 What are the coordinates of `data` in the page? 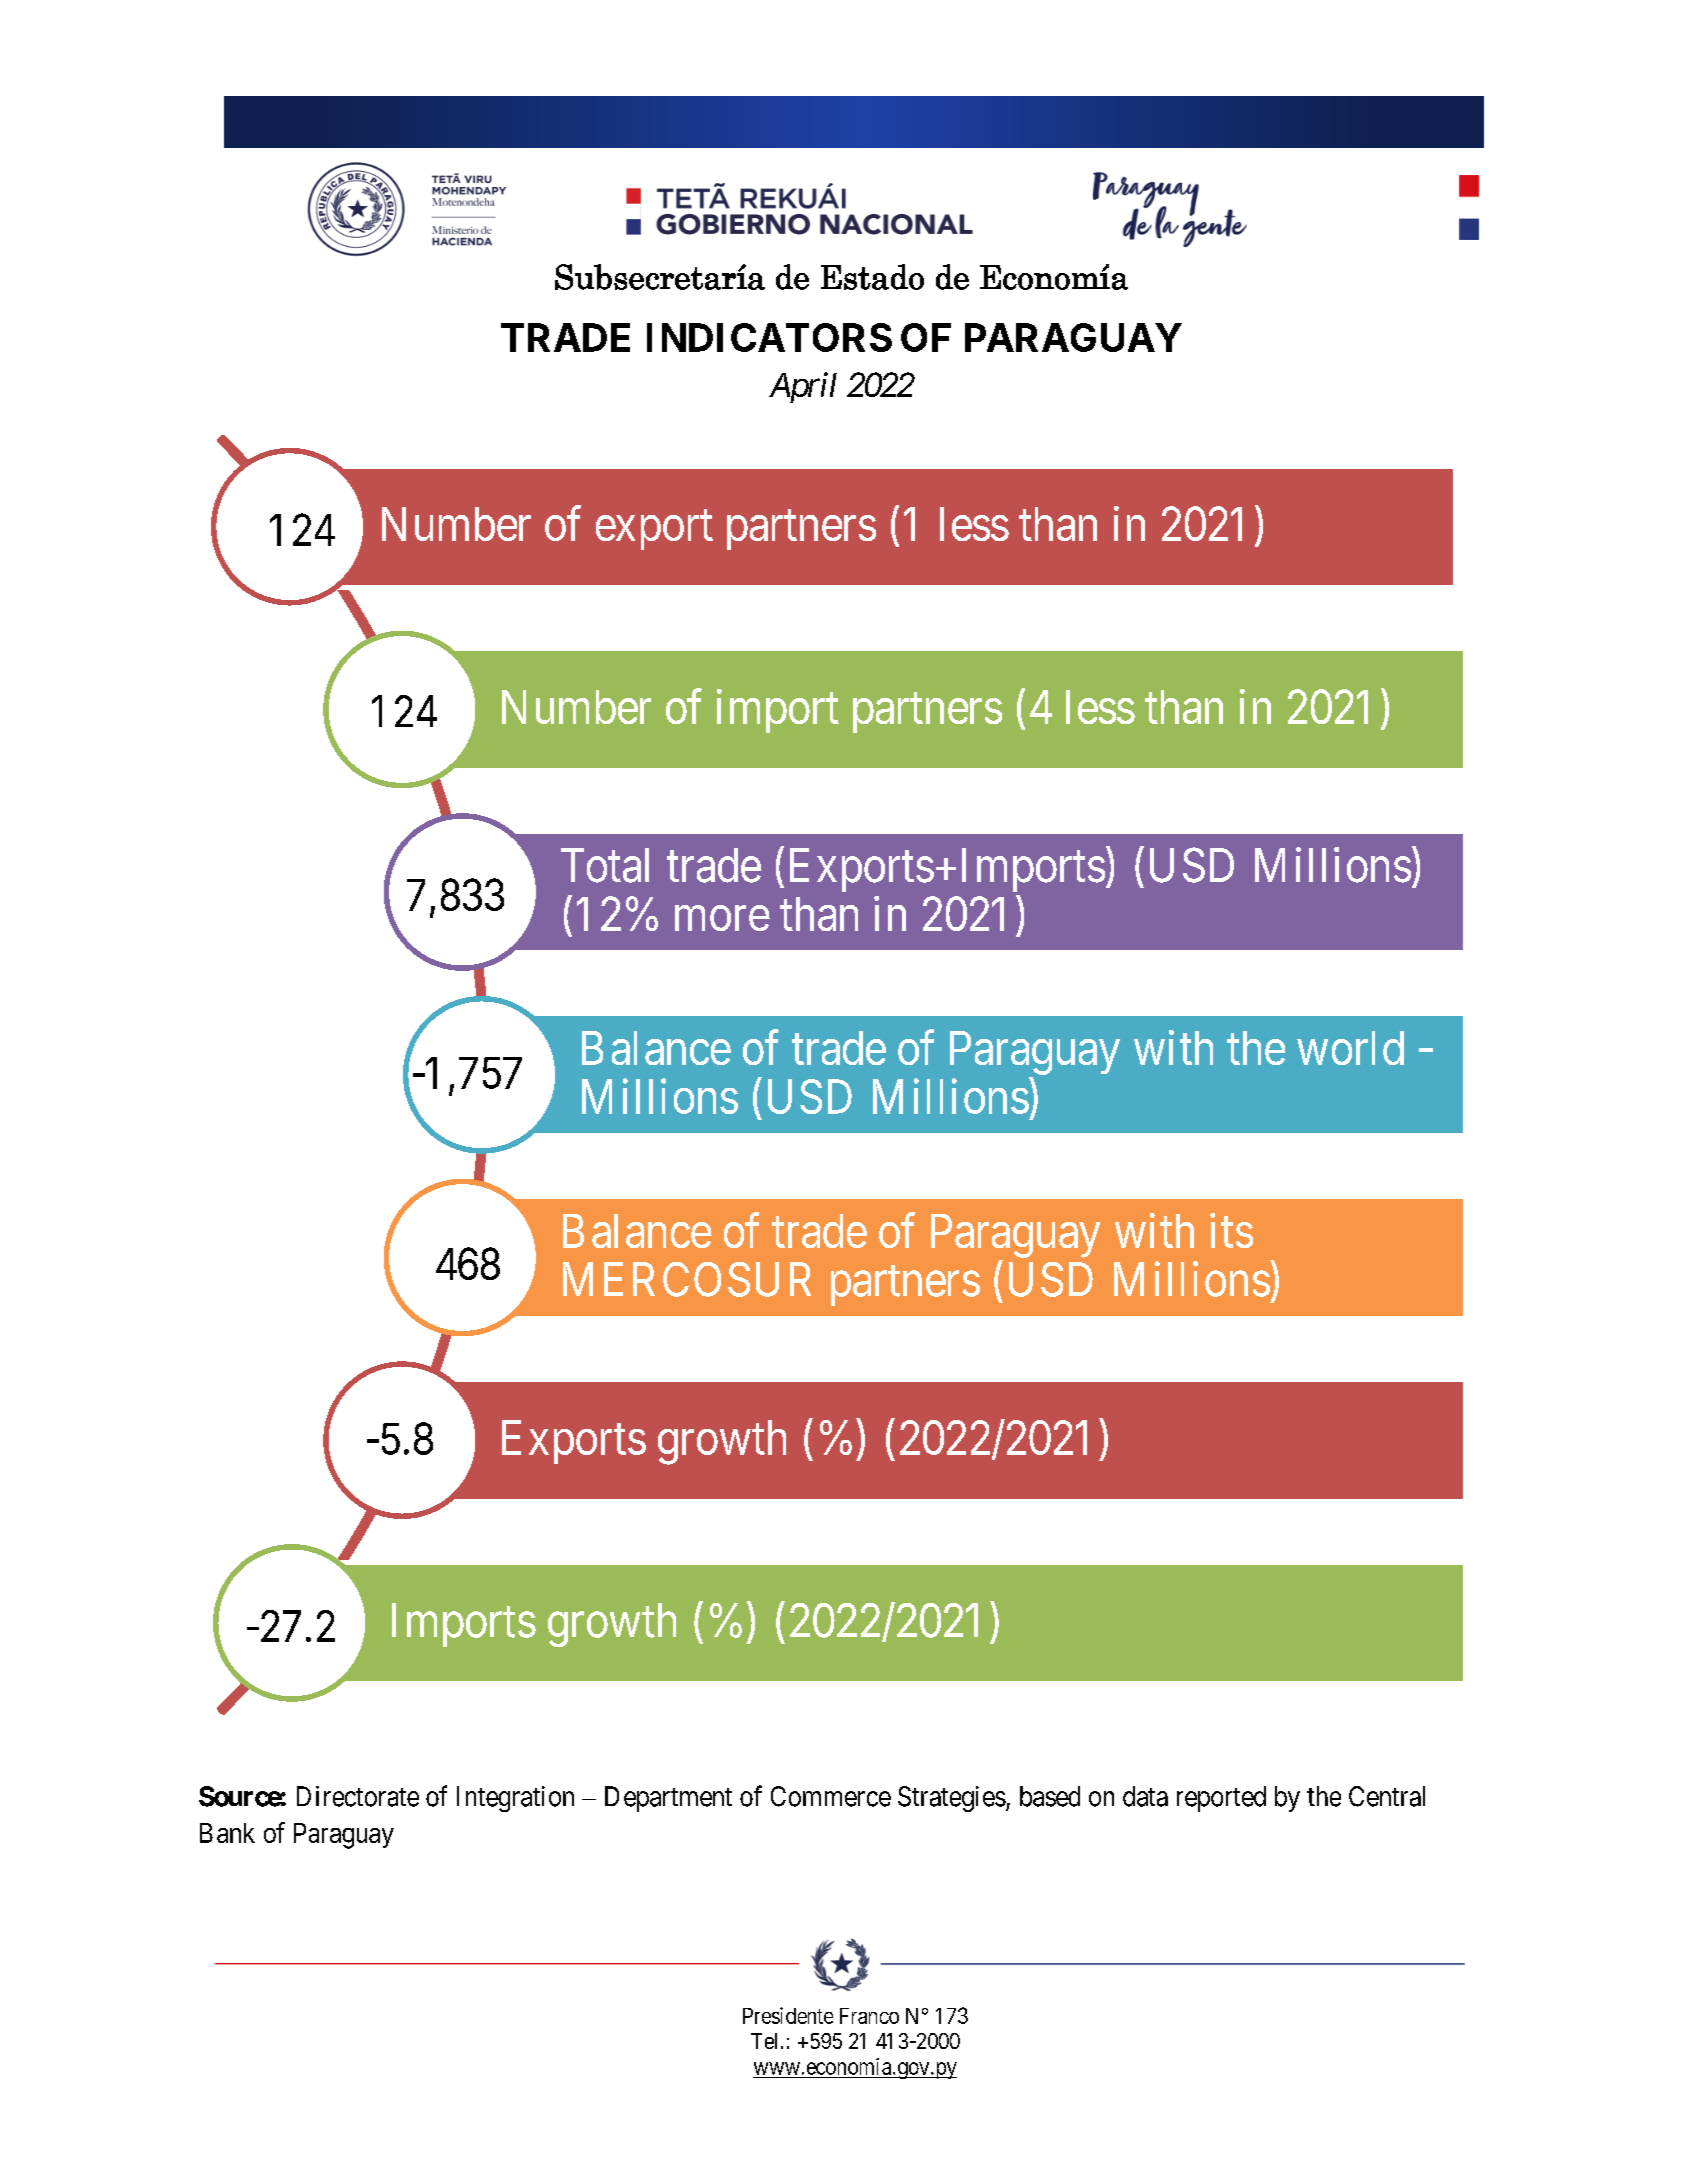 It's located at (1145, 1796).
